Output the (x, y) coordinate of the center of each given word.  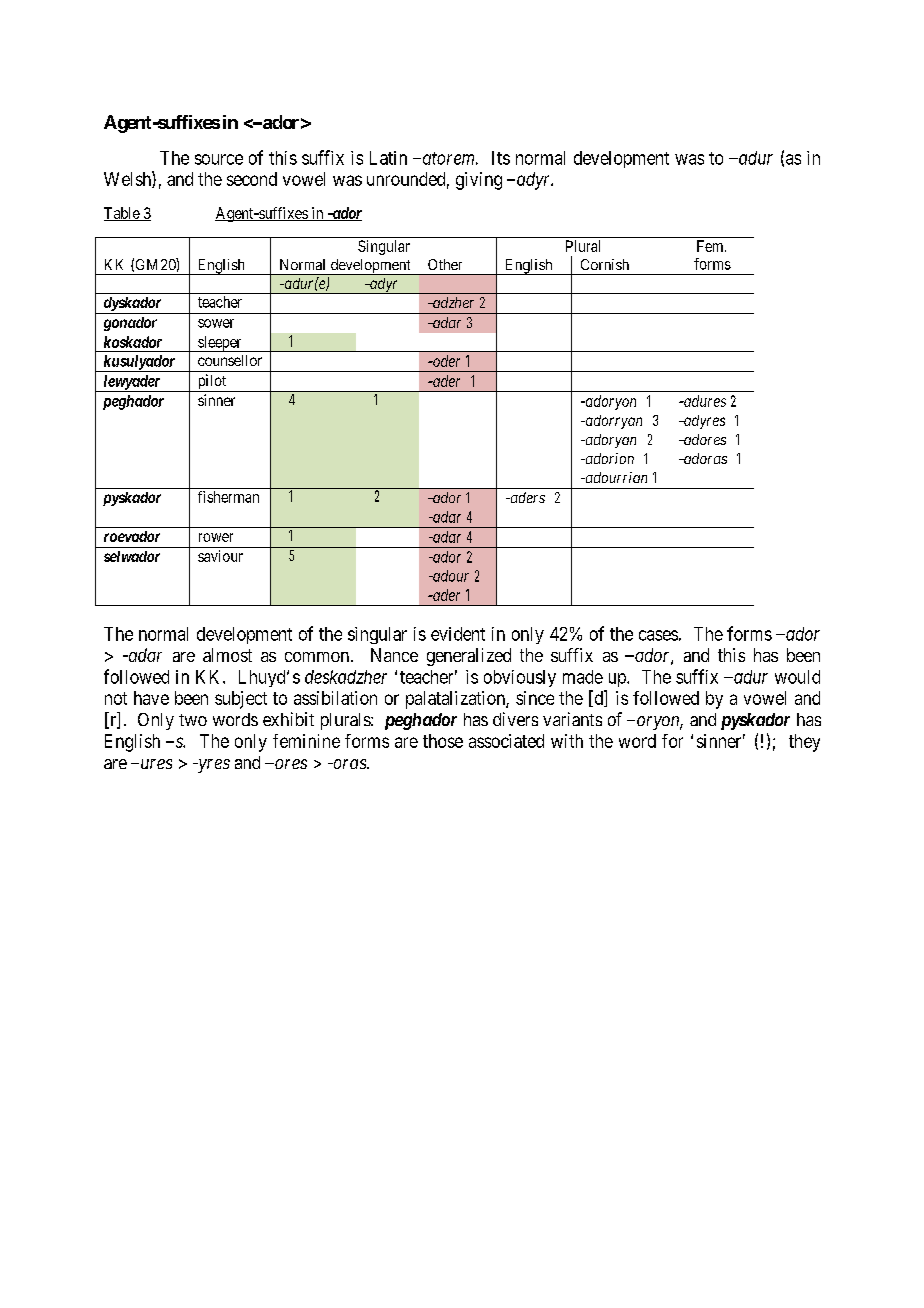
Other (445, 264)
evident (458, 634)
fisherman (228, 497)
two (193, 720)
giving (479, 181)
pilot (212, 383)
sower (216, 323)
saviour (220, 556)
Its (501, 158)
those (443, 741)
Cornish (605, 264)
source (219, 159)
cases (658, 635)
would (797, 677)
